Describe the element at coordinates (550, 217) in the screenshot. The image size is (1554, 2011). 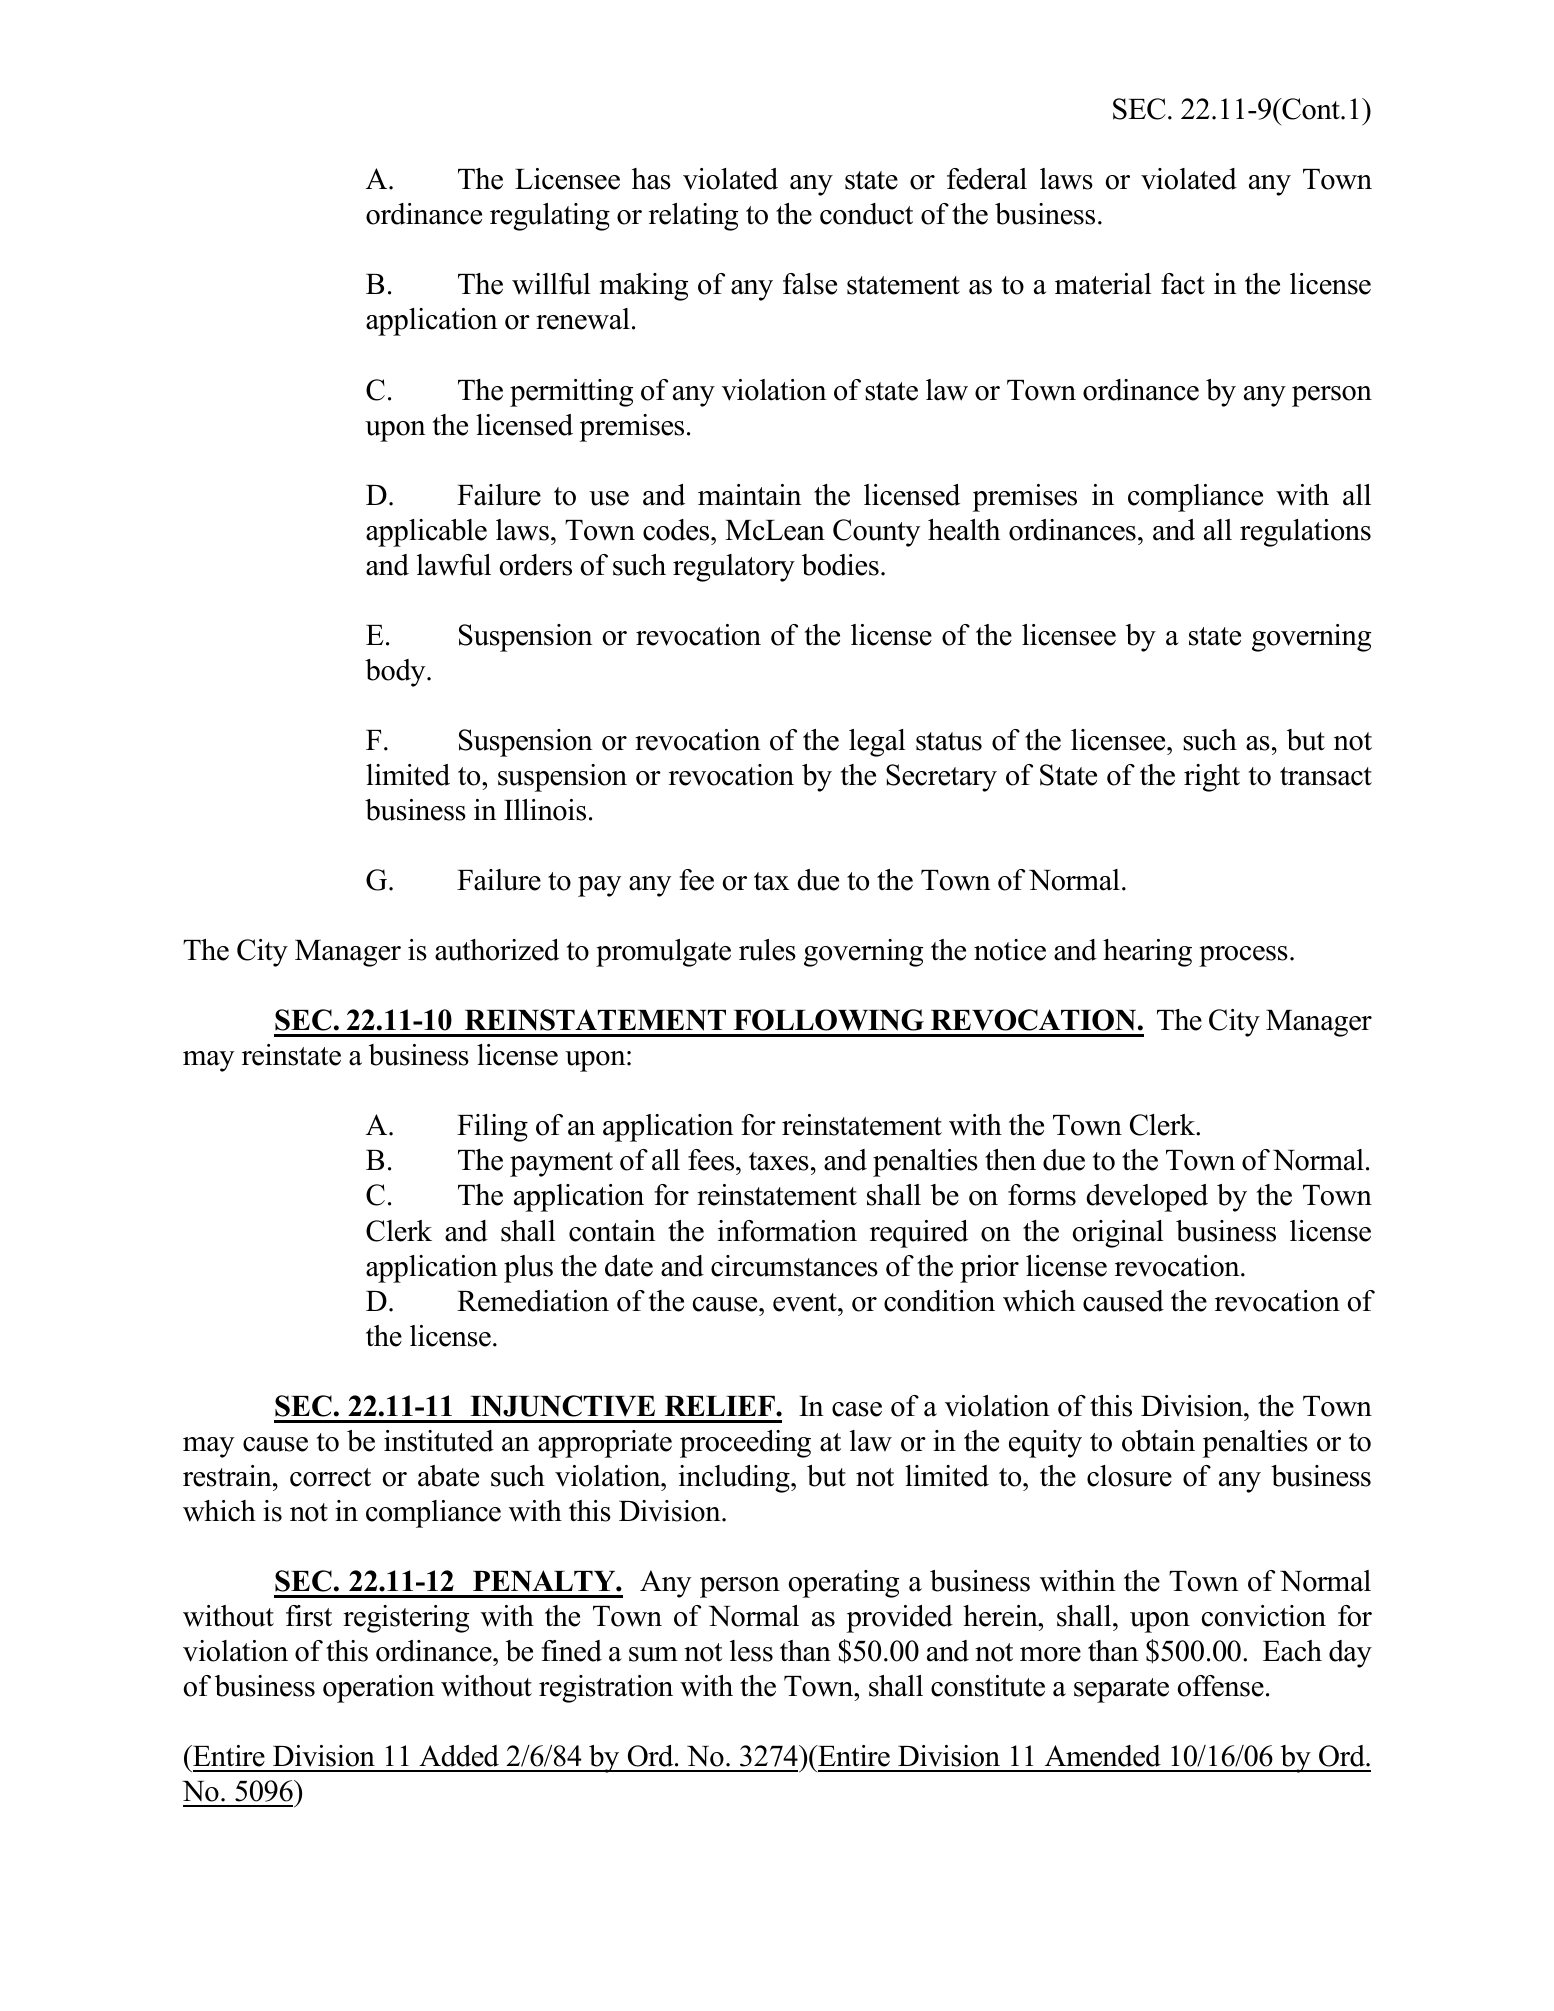
I see `regulating` at that location.
